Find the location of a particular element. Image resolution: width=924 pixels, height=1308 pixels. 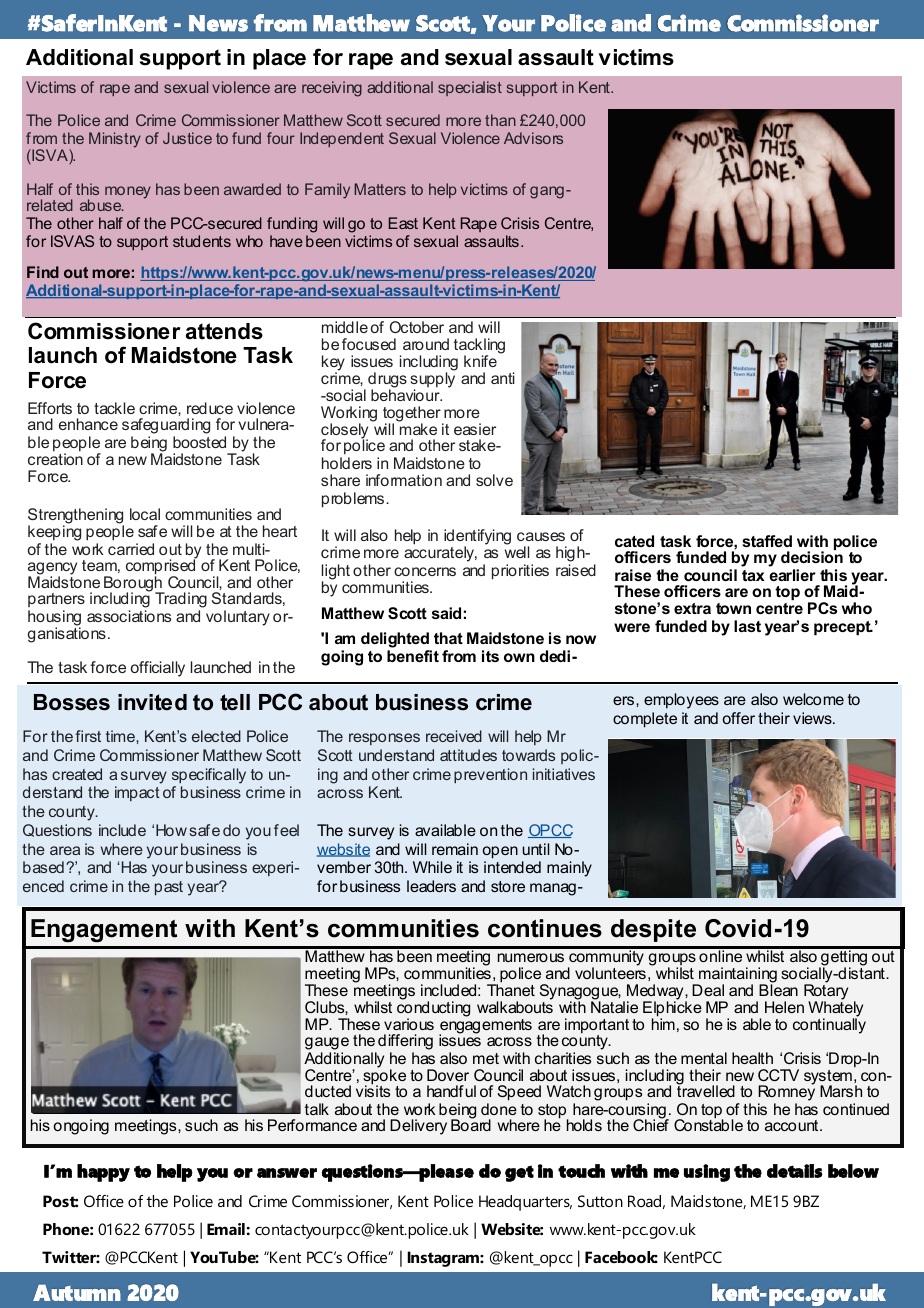

staffed is located at coordinates (767, 541).
